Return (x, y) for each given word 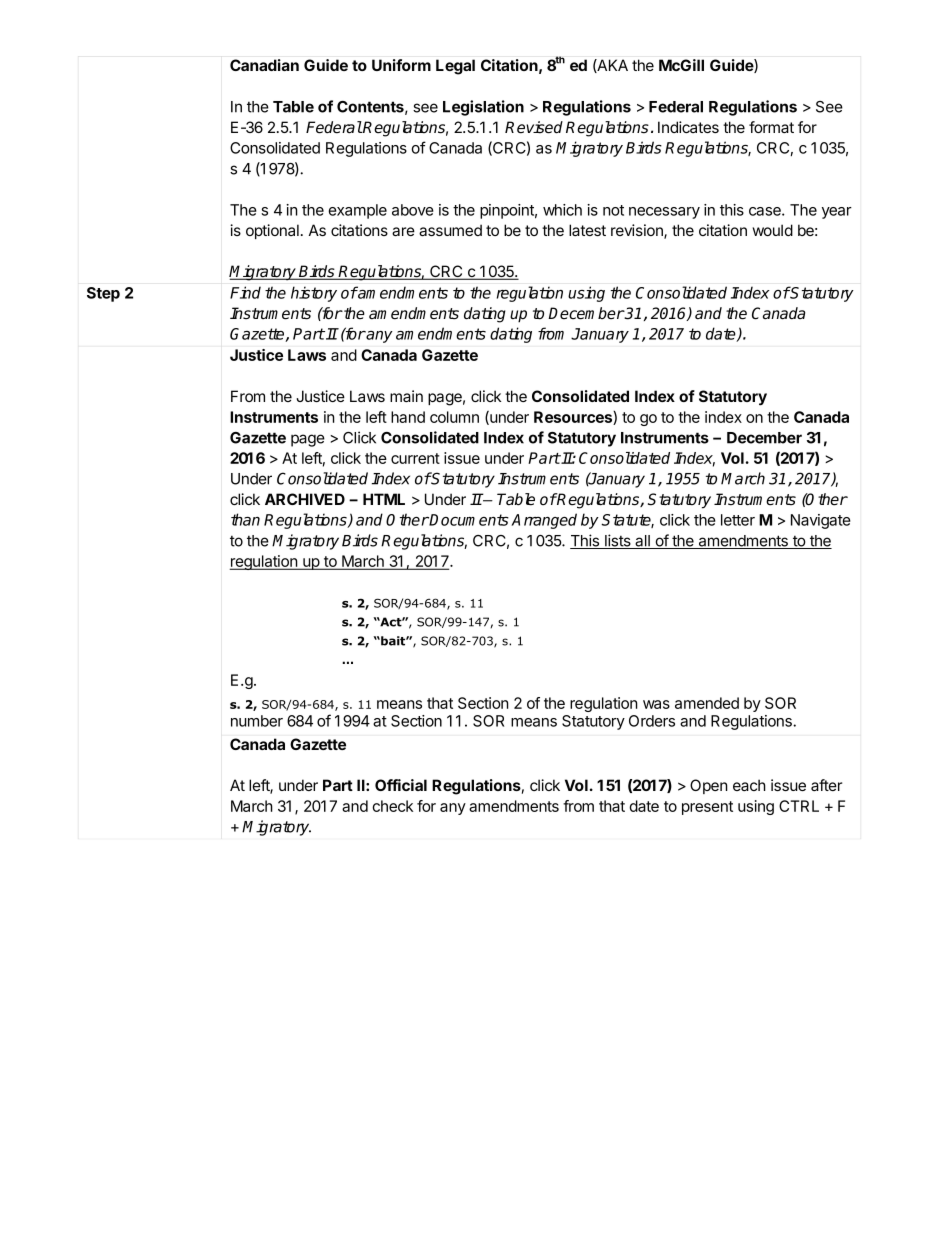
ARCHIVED (305, 499)
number (257, 721)
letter (738, 520)
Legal (455, 67)
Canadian (264, 65)
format (771, 127)
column (454, 417)
